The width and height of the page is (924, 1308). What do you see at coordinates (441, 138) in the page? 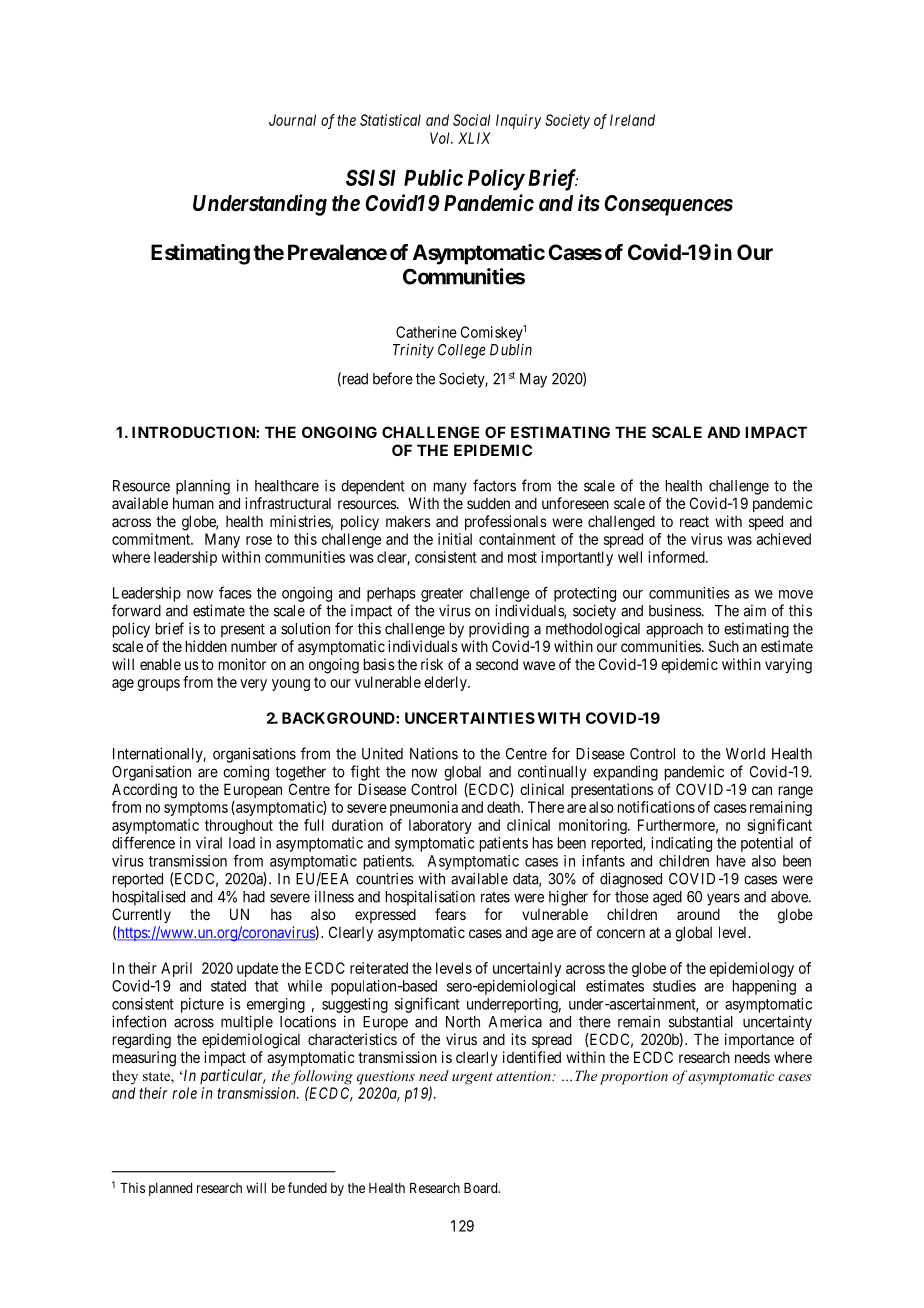
I see `Vol` at bounding box center [441, 138].
